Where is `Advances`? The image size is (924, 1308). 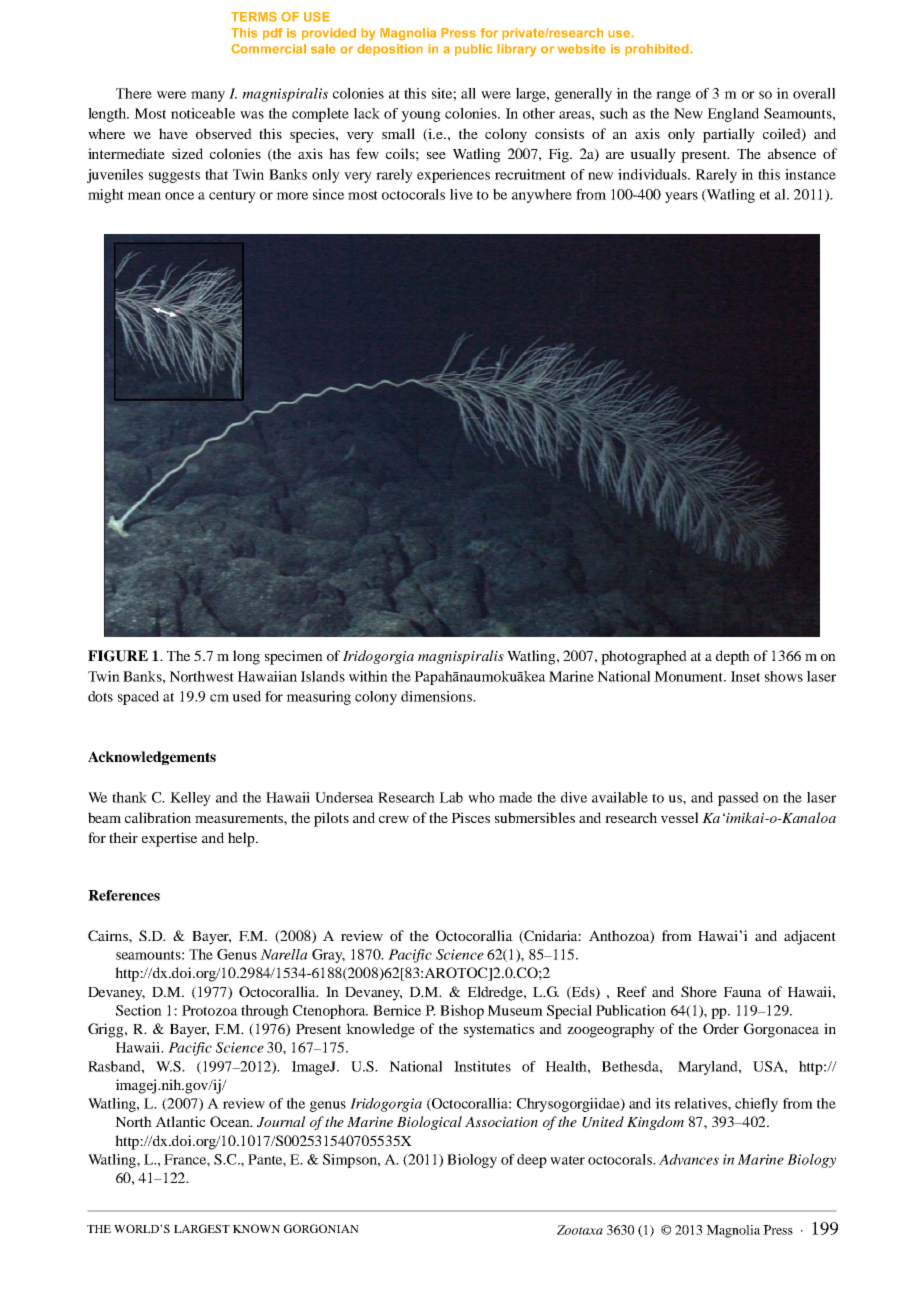 Advances is located at coordinates (689, 1159).
